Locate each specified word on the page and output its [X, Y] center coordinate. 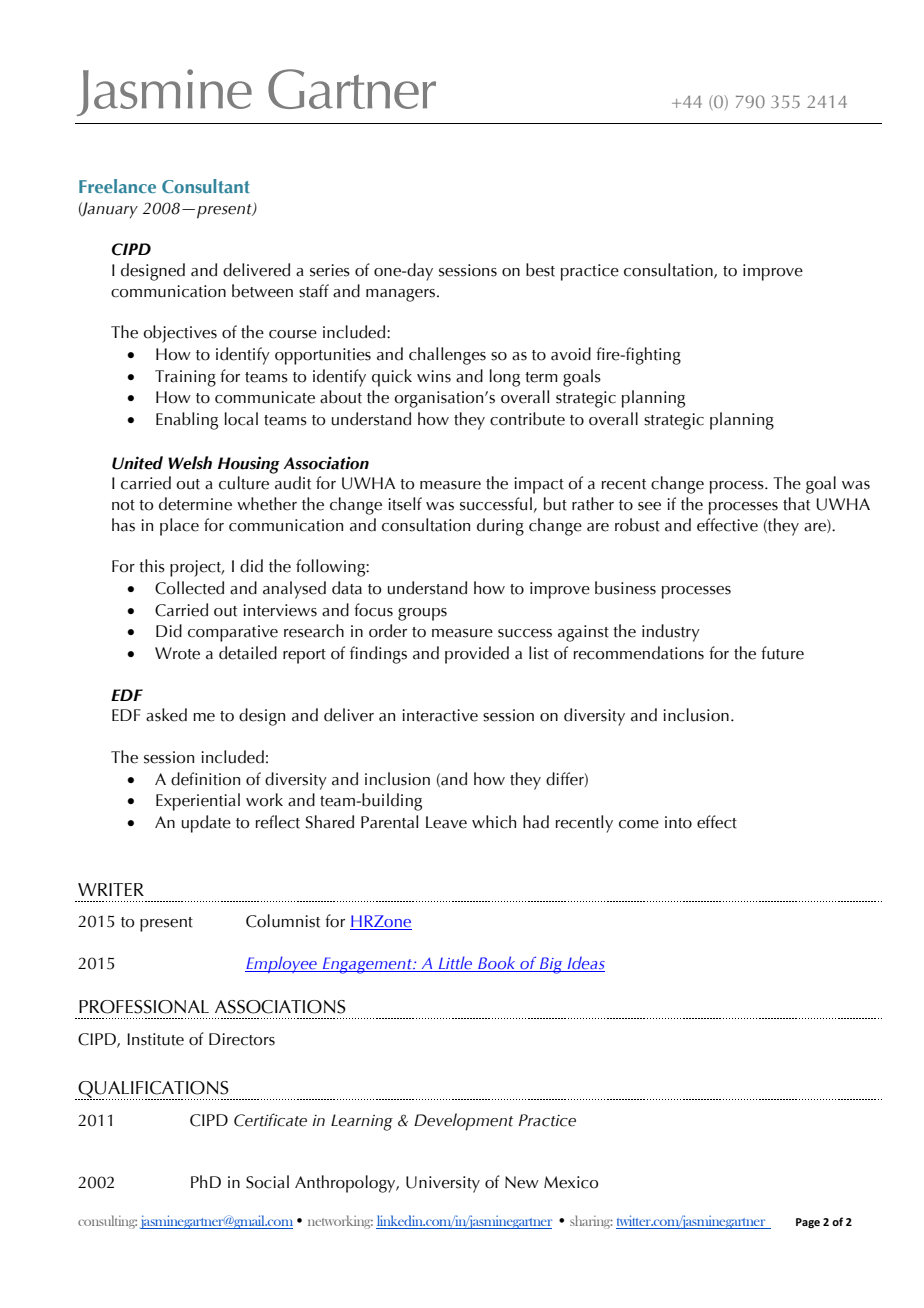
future [782, 653]
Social [267, 1182]
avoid [571, 354]
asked [166, 715]
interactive [440, 715]
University [443, 1184]
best [540, 270]
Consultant [206, 186]
